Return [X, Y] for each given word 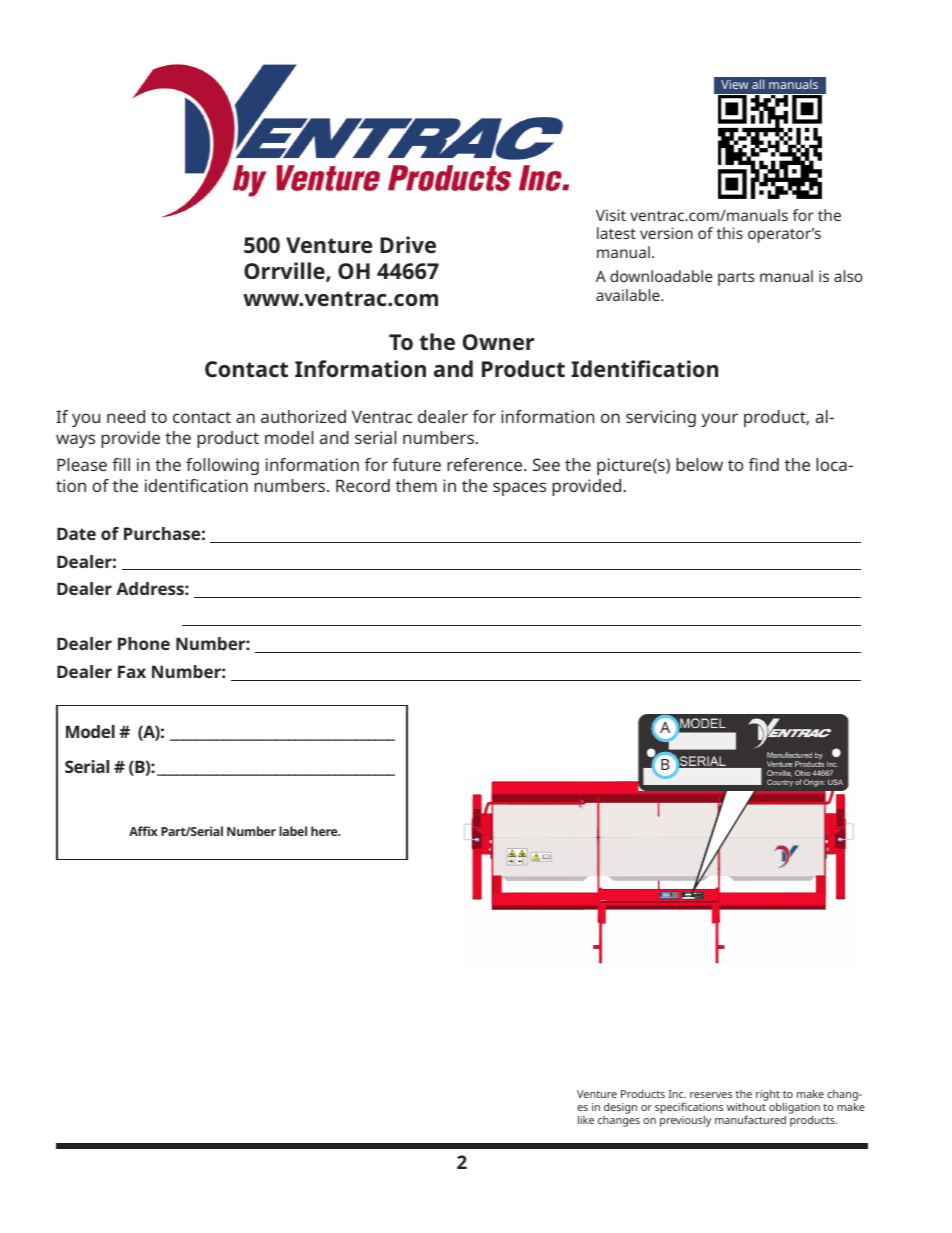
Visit [611, 215]
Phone [144, 643]
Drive [408, 244]
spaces [519, 489]
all [758, 84]
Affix [143, 831]
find [764, 464]
